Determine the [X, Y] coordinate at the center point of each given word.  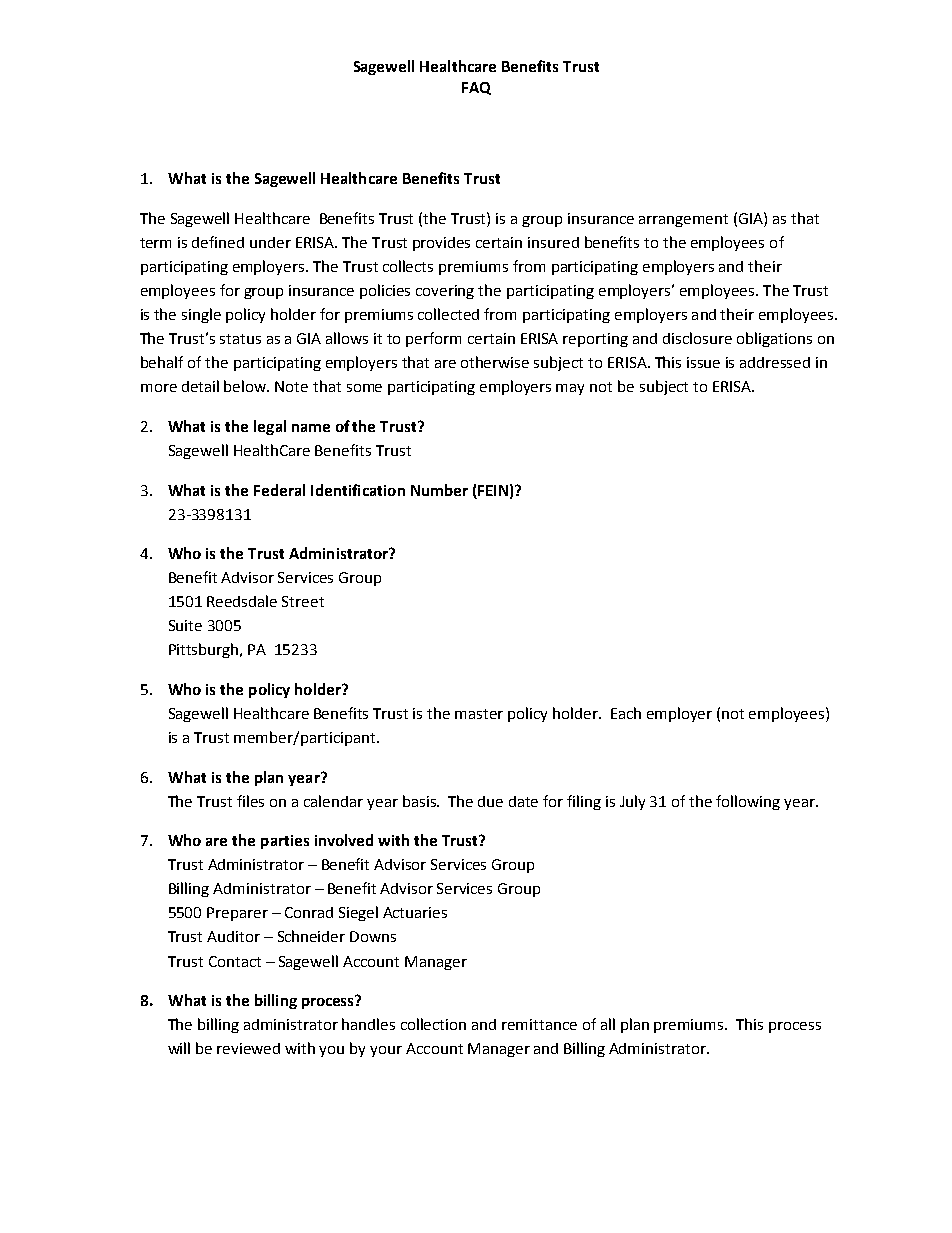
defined [218, 242]
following [748, 802]
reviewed [248, 1048]
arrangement [683, 220]
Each [626, 713]
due [490, 801]
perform [433, 339]
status [240, 339]
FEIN [493, 490]
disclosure [697, 338]
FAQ [476, 88]
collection [433, 1024]
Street [303, 601]
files [250, 801]
